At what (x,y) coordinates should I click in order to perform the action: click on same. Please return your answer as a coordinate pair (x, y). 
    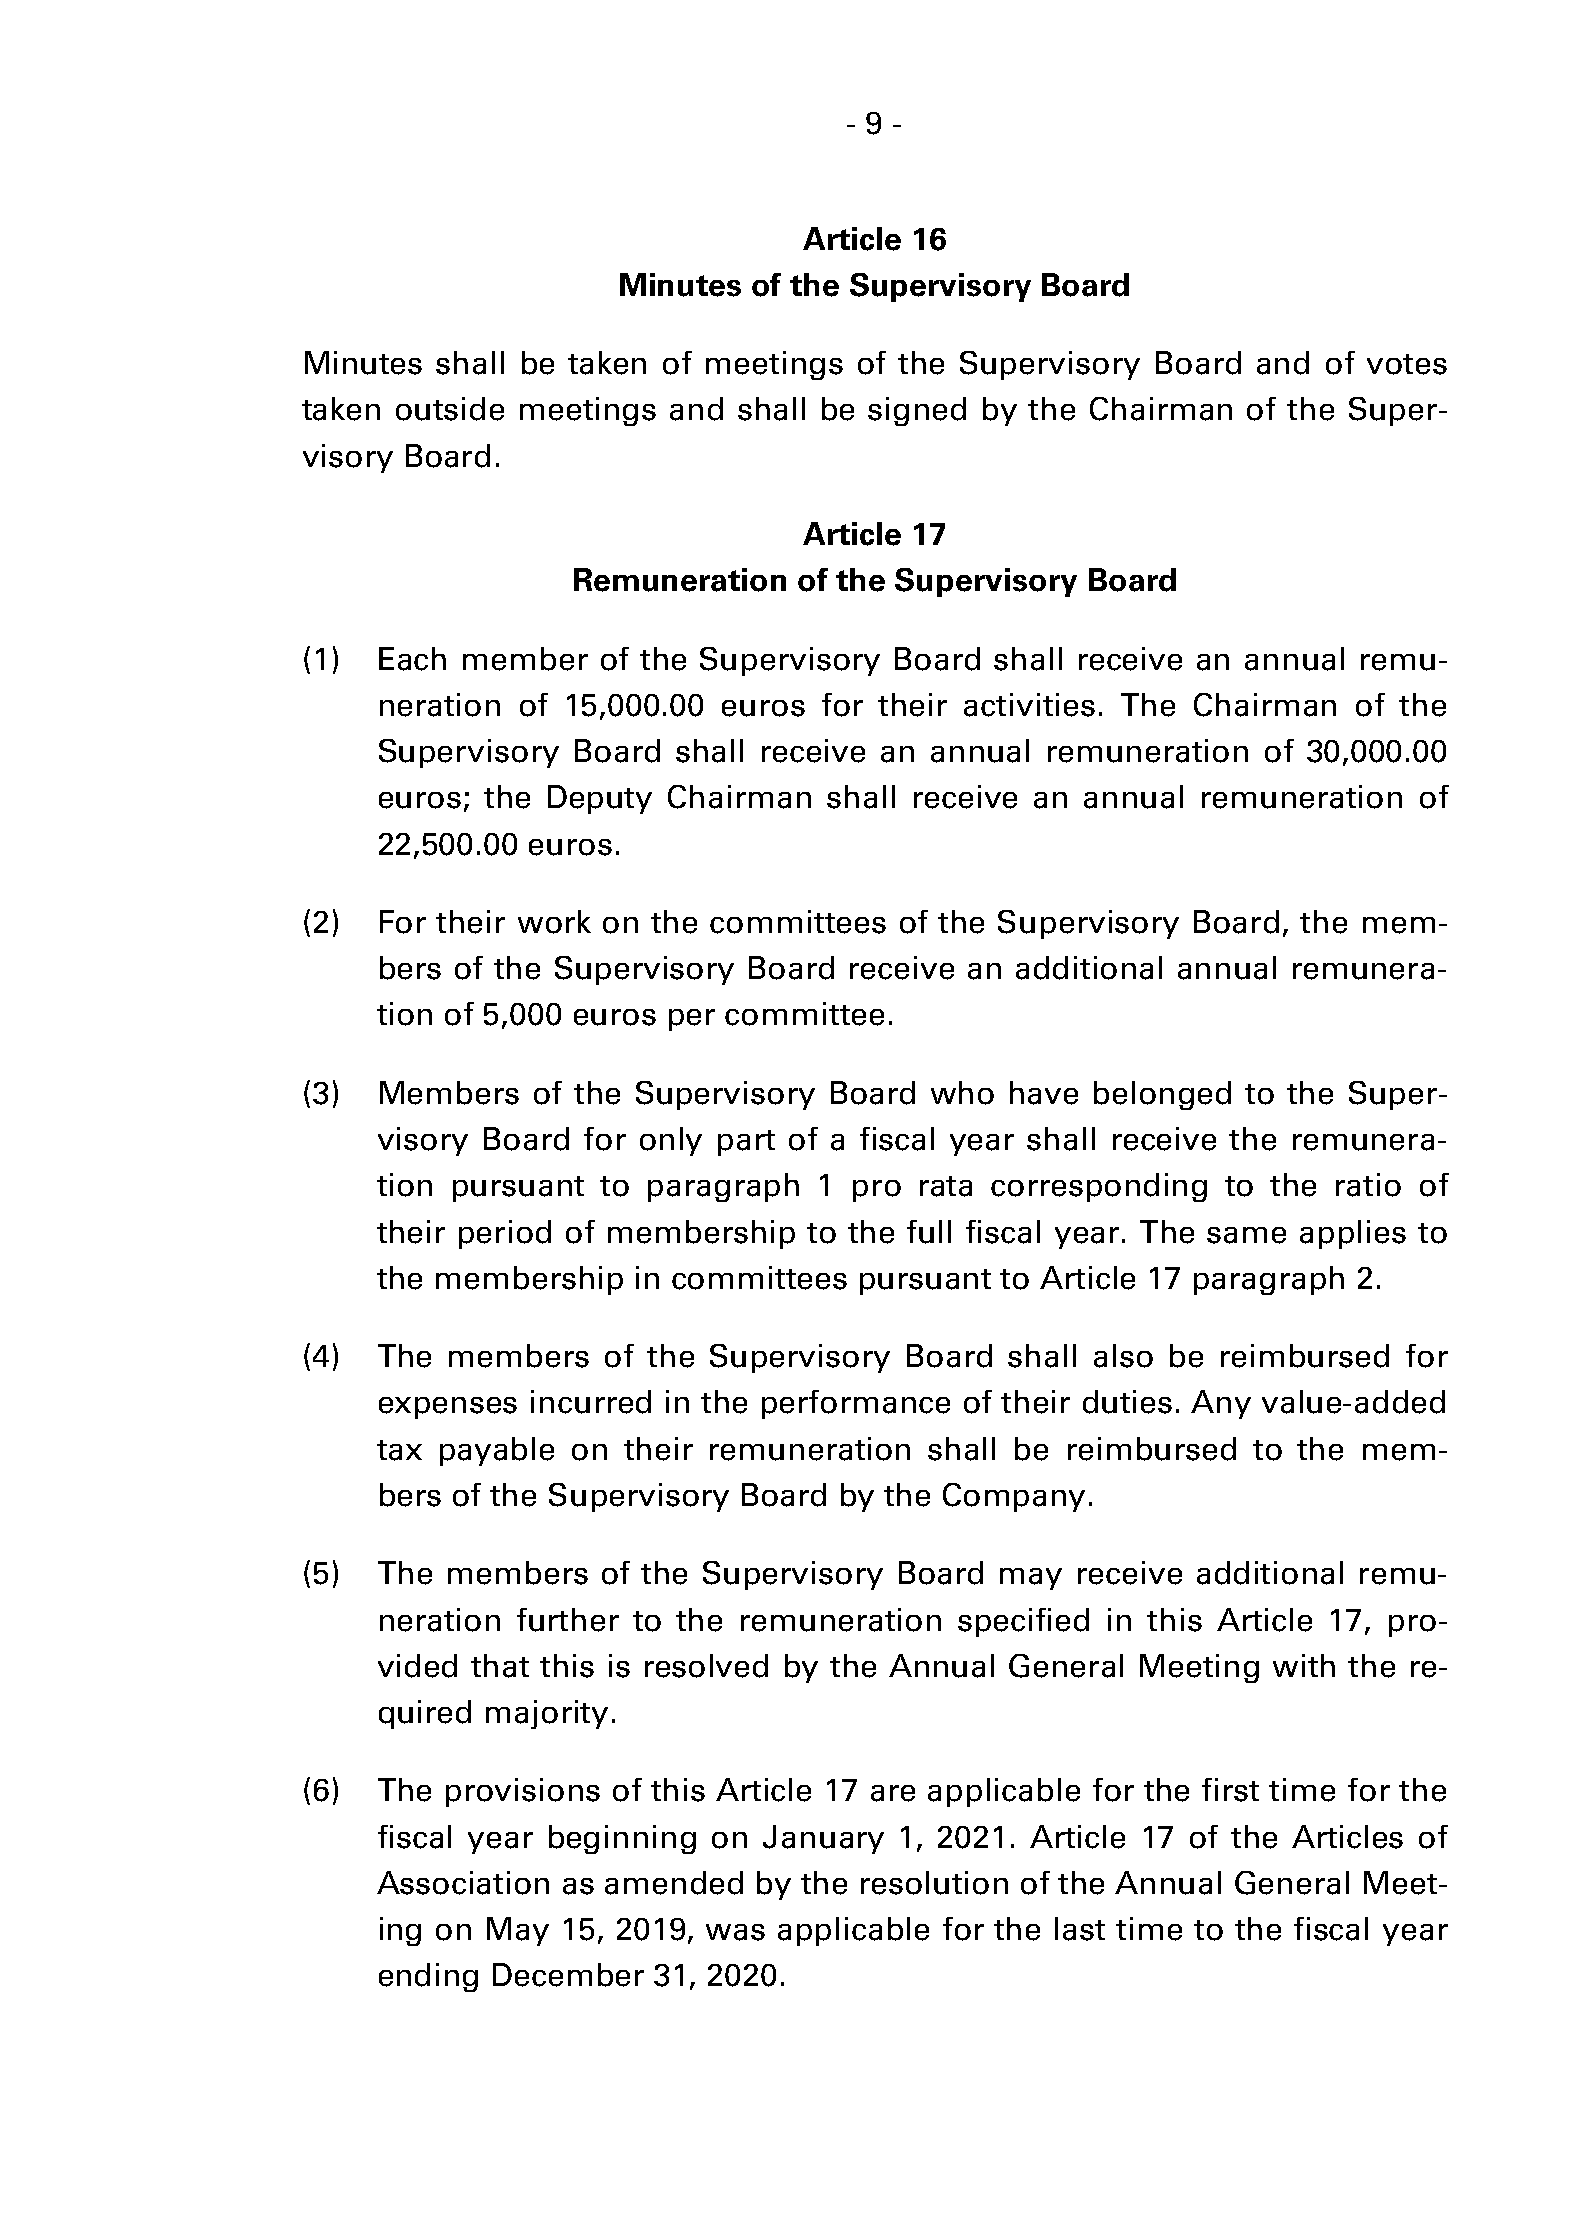
    Looking at the image, I should click on (1246, 1235).
